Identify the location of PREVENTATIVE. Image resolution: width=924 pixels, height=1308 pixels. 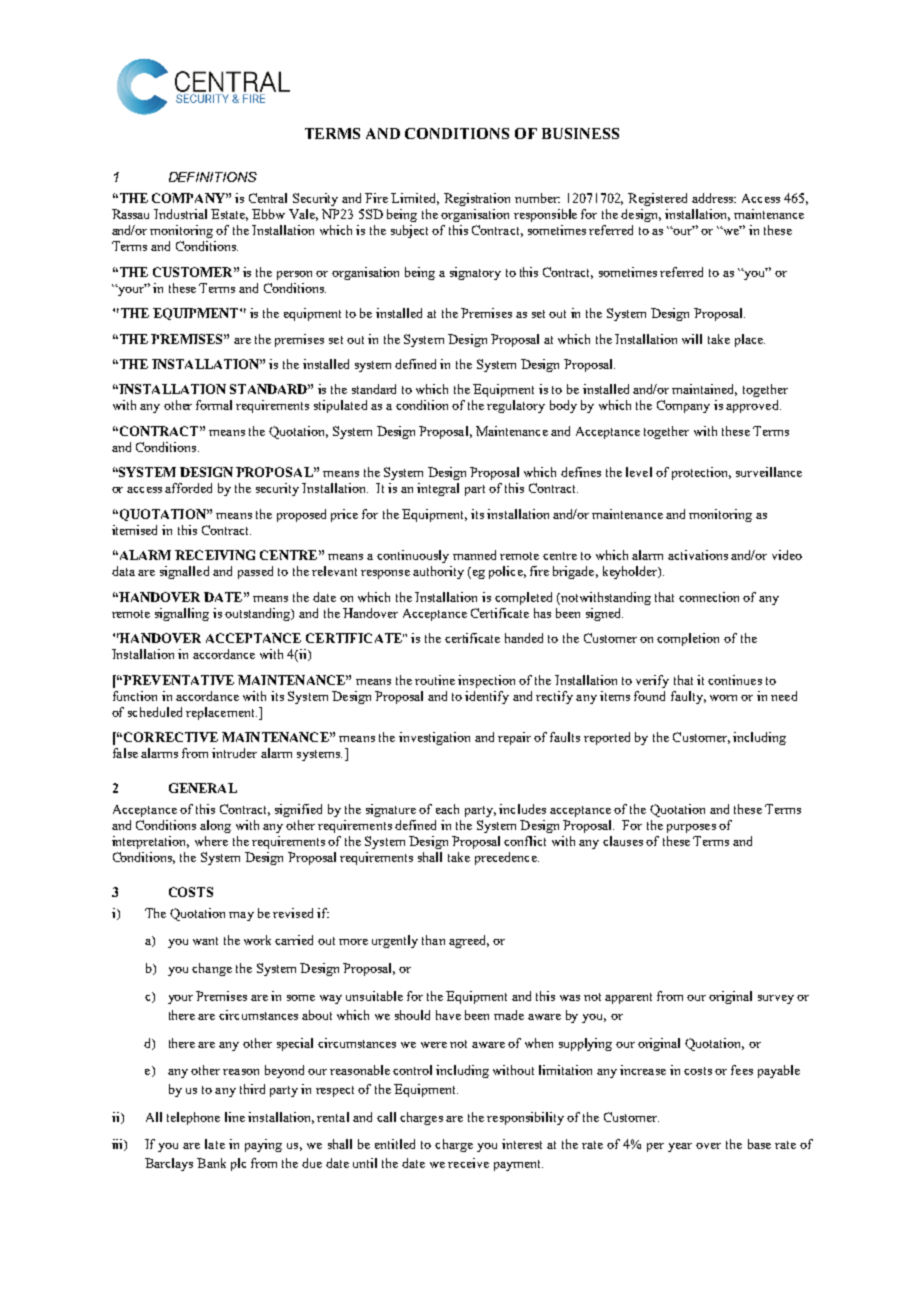
(177, 680).
